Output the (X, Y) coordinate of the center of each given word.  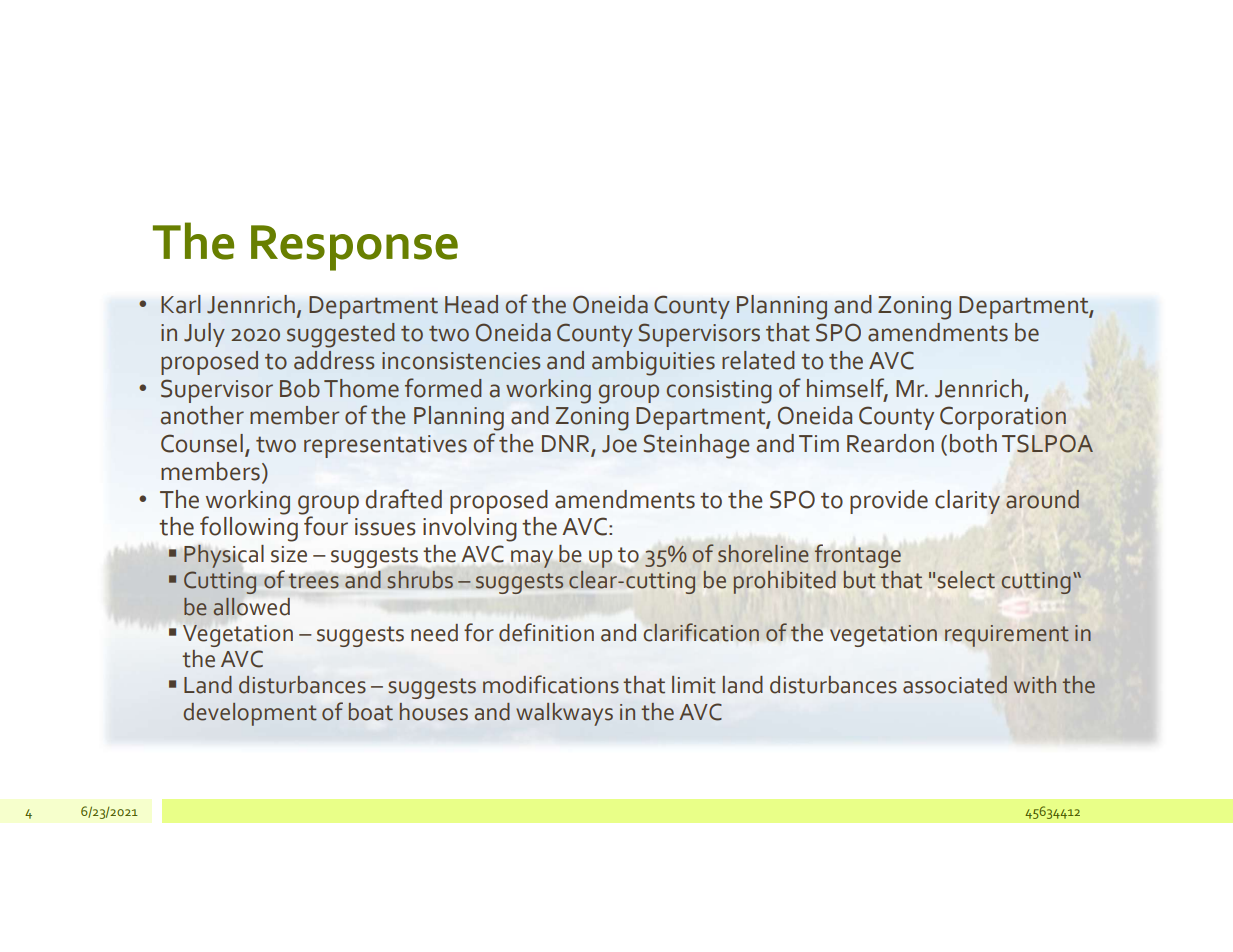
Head (471, 304)
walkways (564, 714)
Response (354, 248)
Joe (619, 444)
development (250, 714)
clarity (967, 502)
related (758, 360)
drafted (404, 499)
